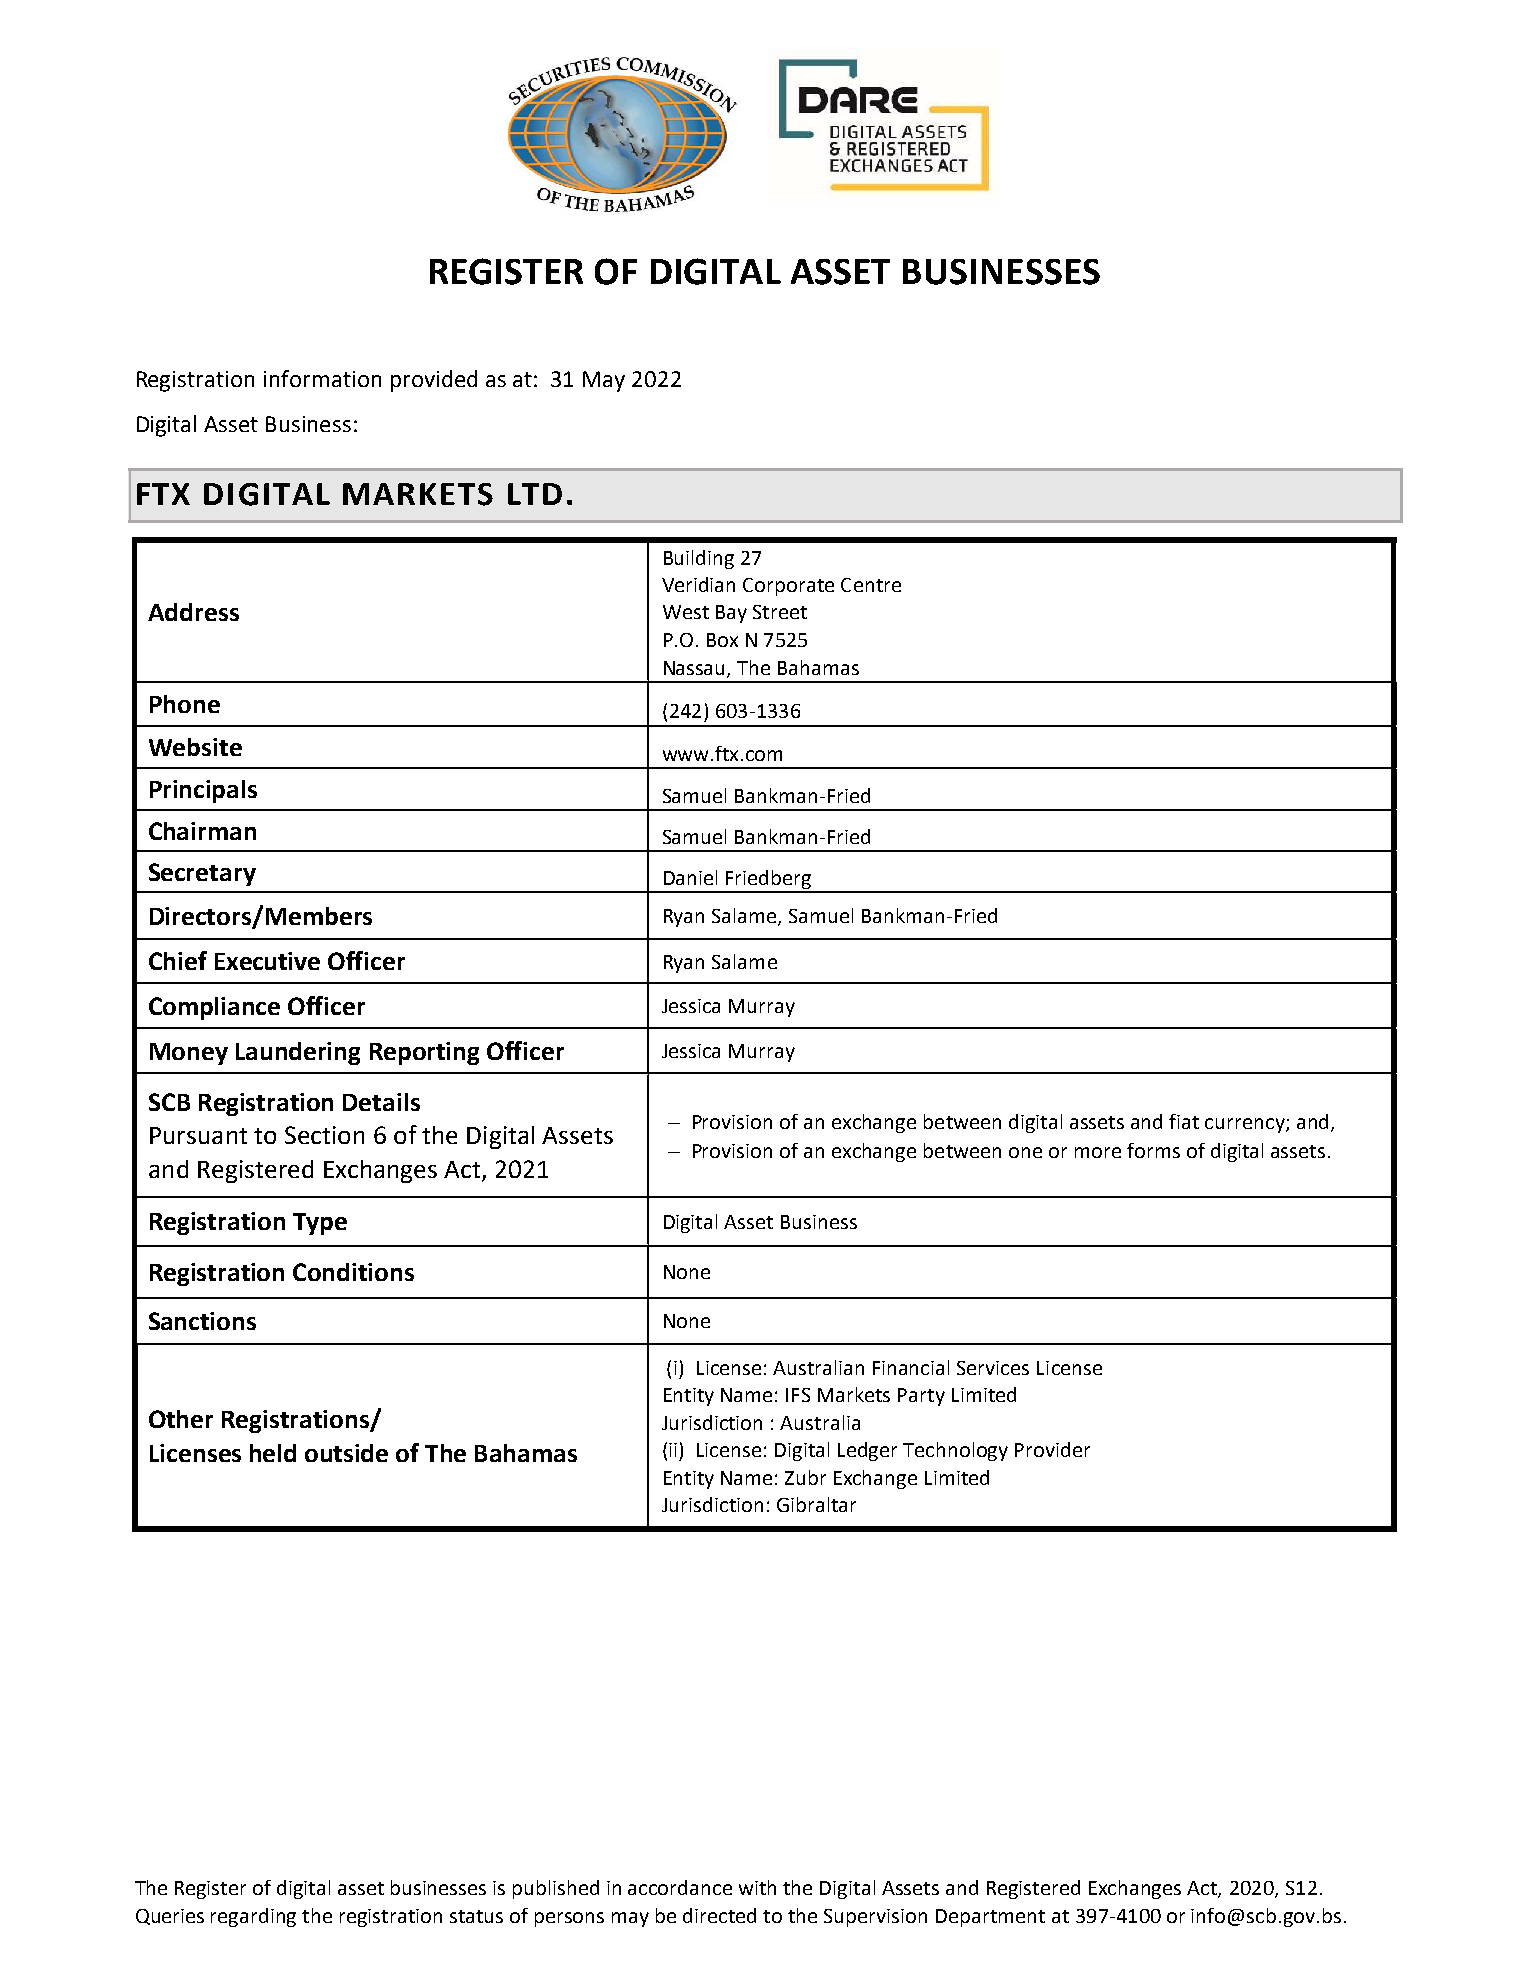 This screenshot has height=1979, width=1529. Describe the element at coordinates (690, 877) in the screenshot. I see `Daniel` at that location.
